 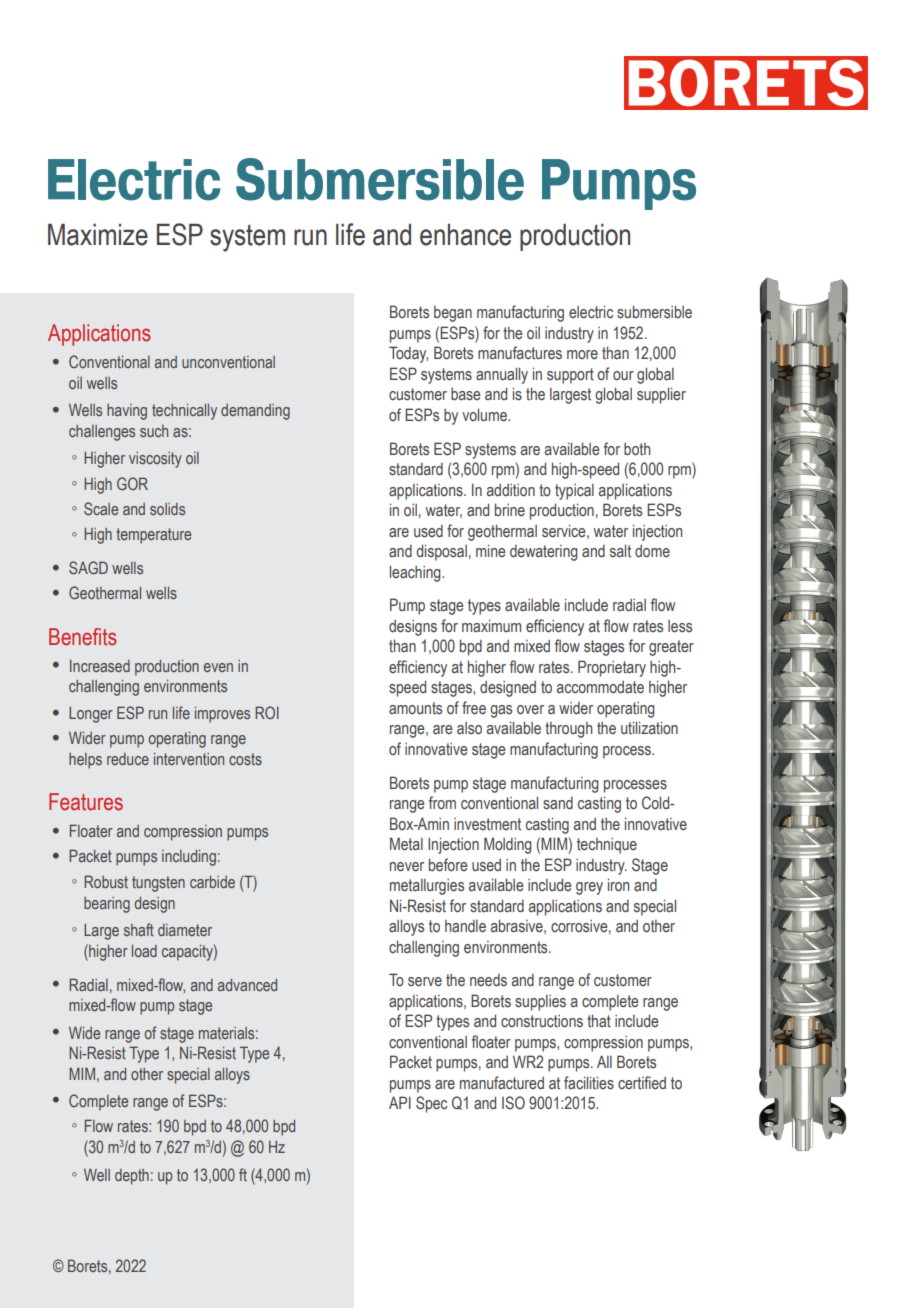 I want to click on Maximize, so click(x=98, y=235).
